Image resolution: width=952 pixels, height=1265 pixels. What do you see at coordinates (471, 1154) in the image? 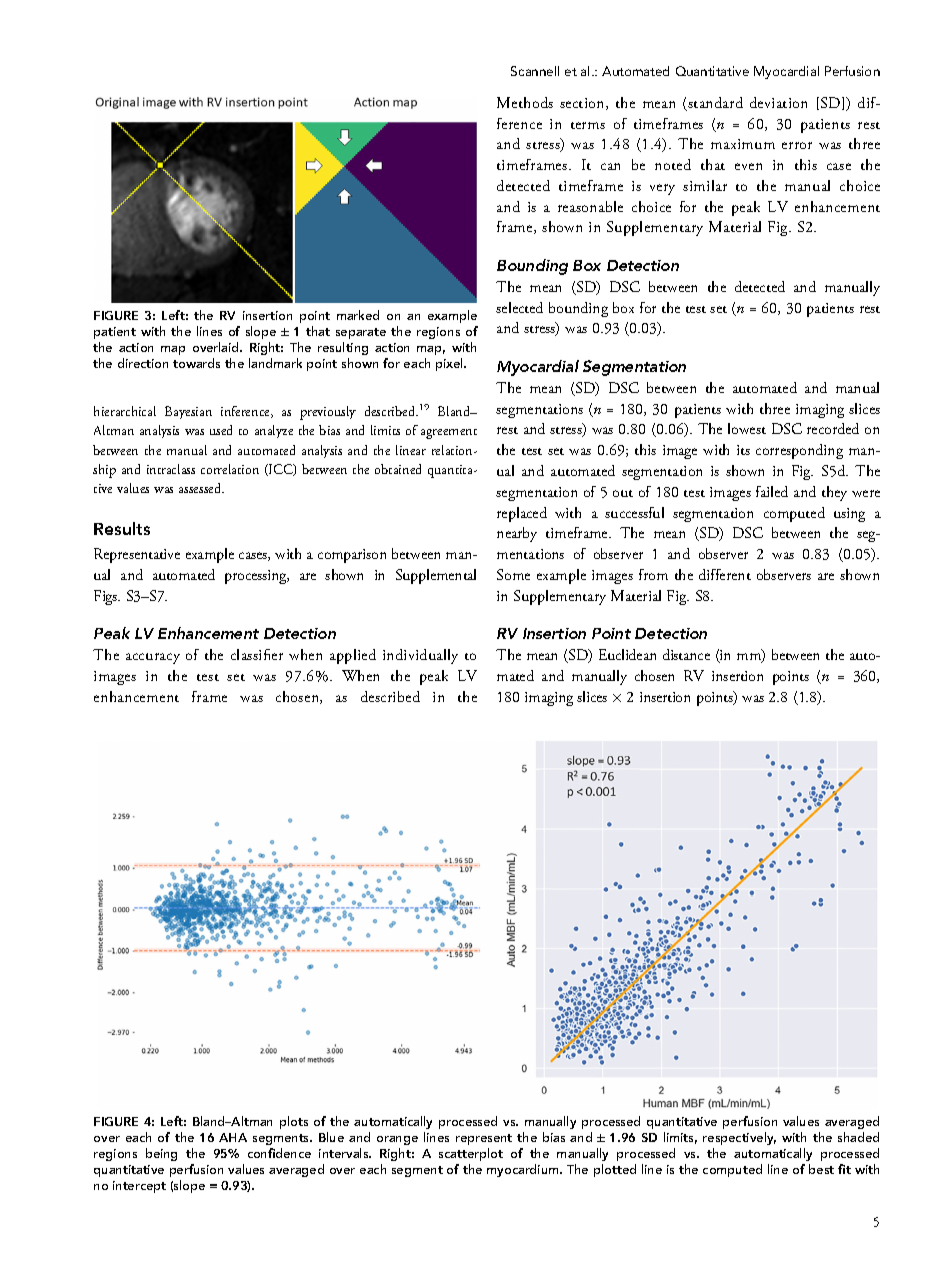
I see `scatterplot` at bounding box center [471, 1154].
